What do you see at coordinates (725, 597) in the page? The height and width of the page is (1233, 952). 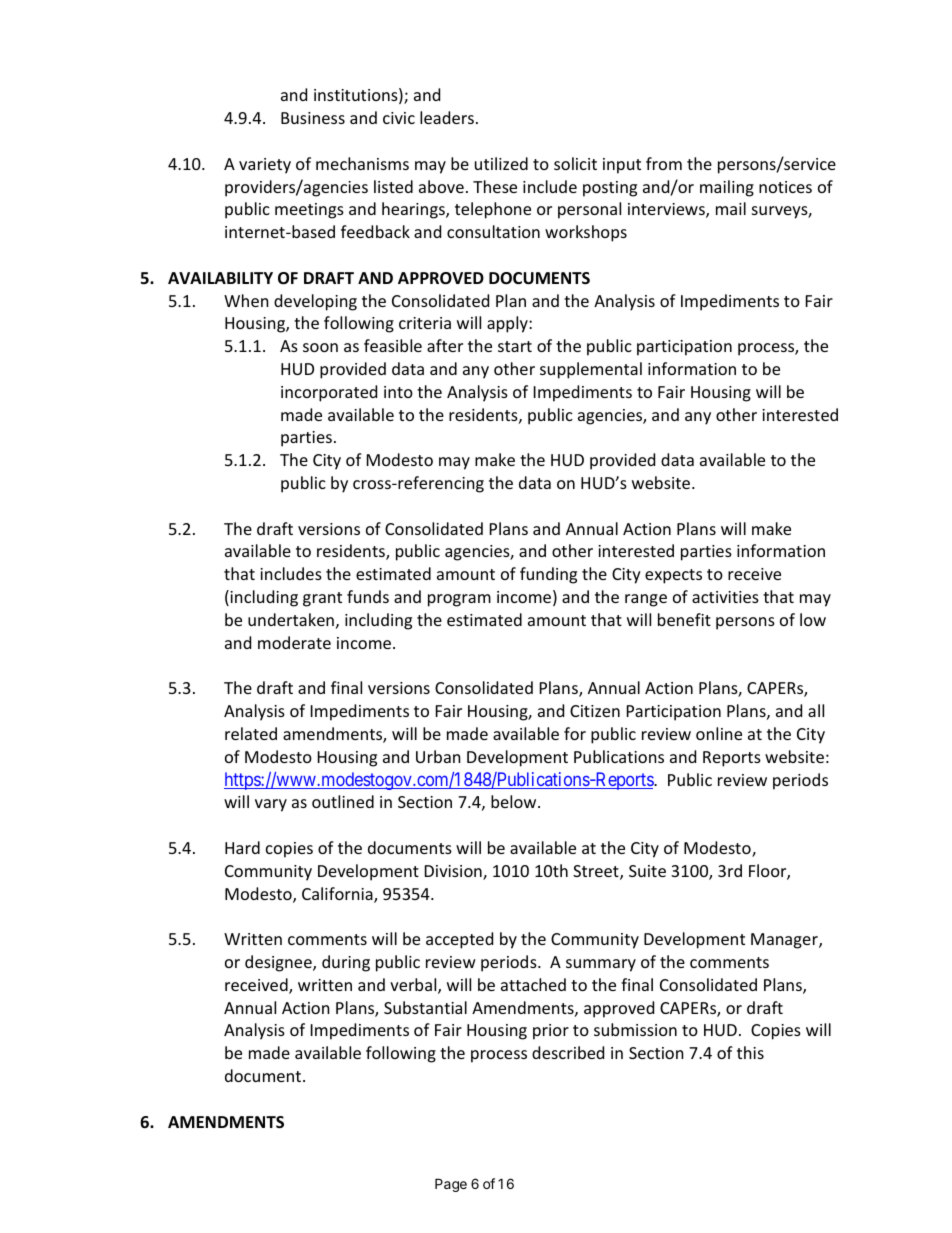 I see `activities` at bounding box center [725, 597].
